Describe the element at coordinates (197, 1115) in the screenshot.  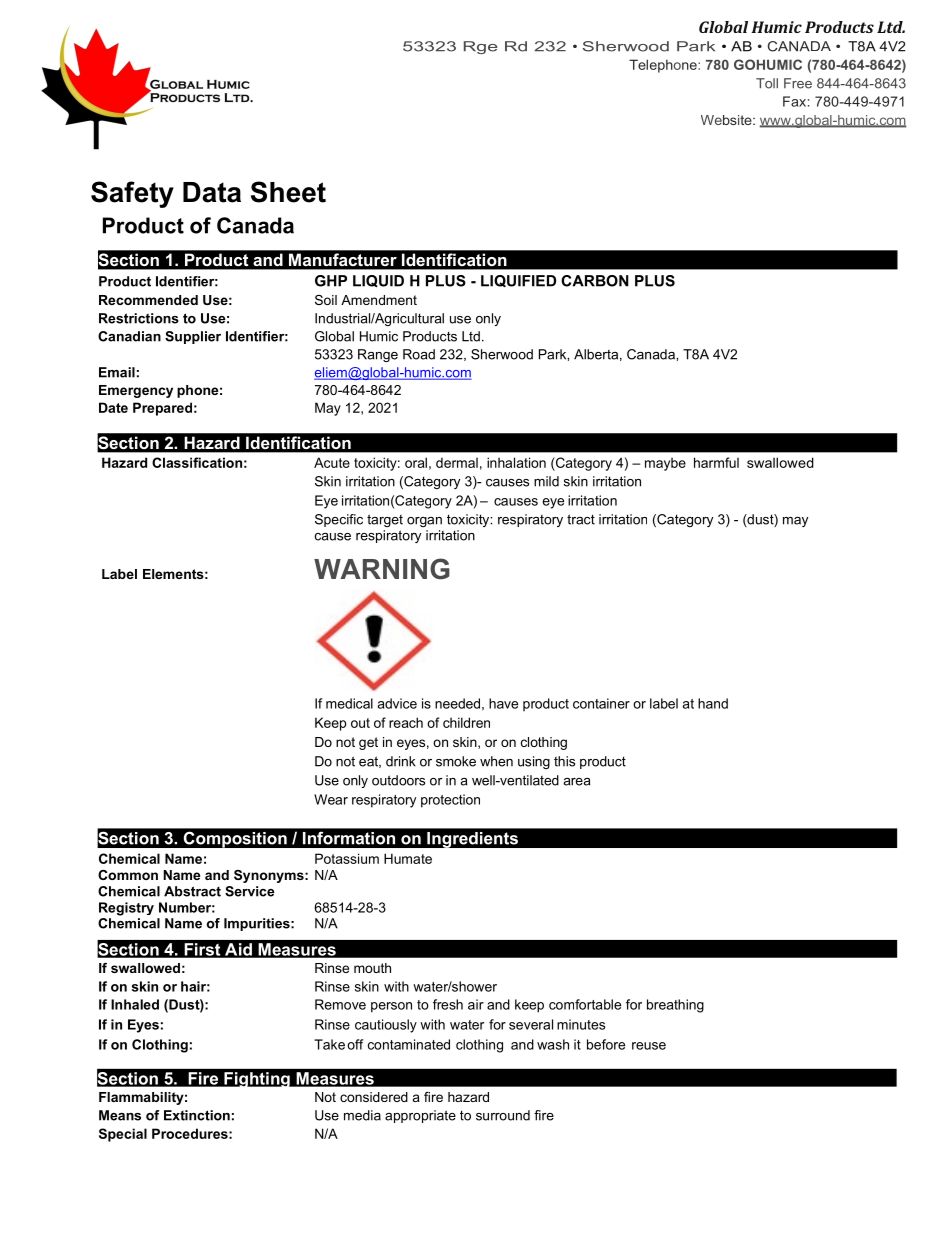
I see `Extinction` at that location.
